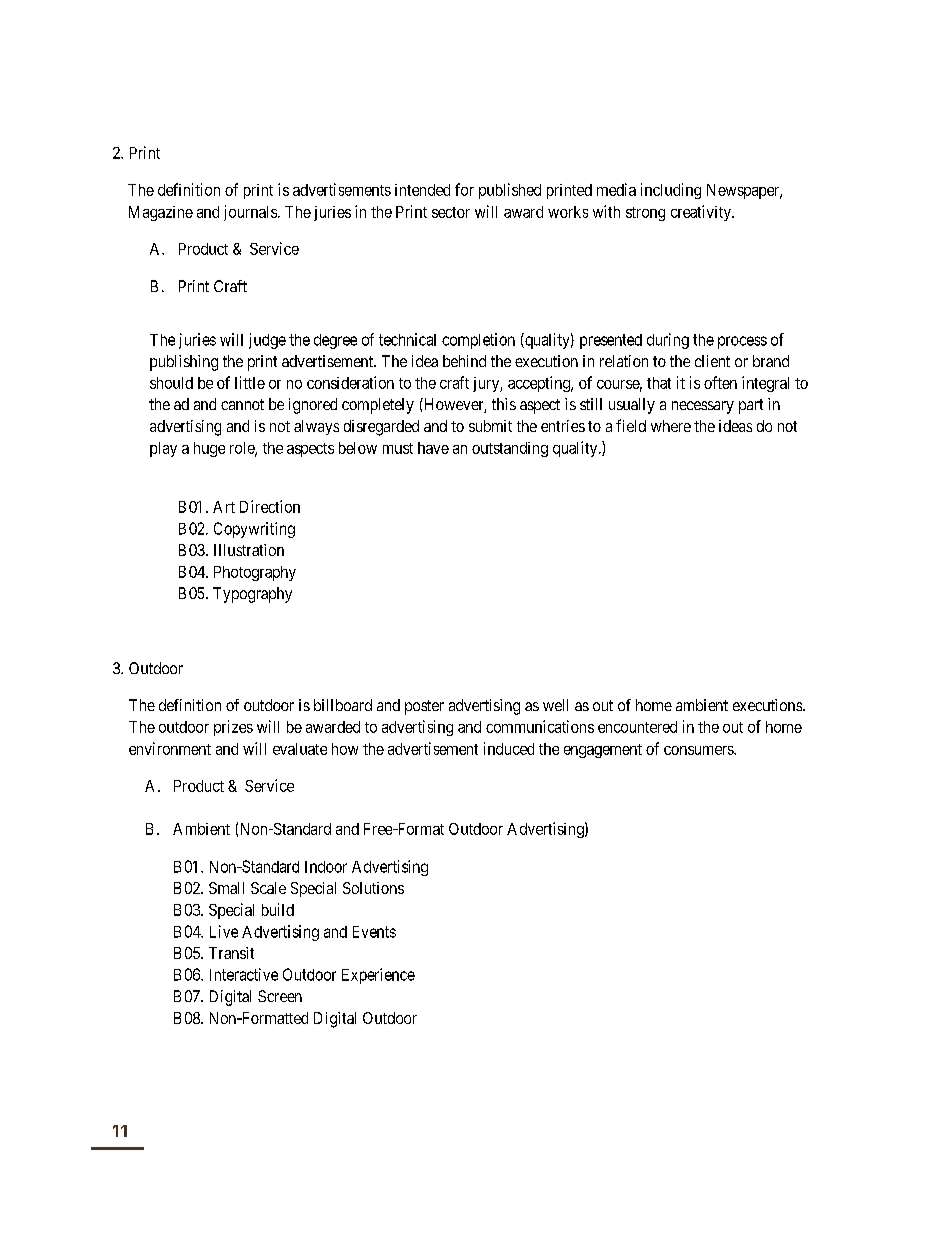 The height and width of the screenshot is (1233, 952). What do you see at coordinates (424, 707) in the screenshot?
I see `poster` at bounding box center [424, 707].
